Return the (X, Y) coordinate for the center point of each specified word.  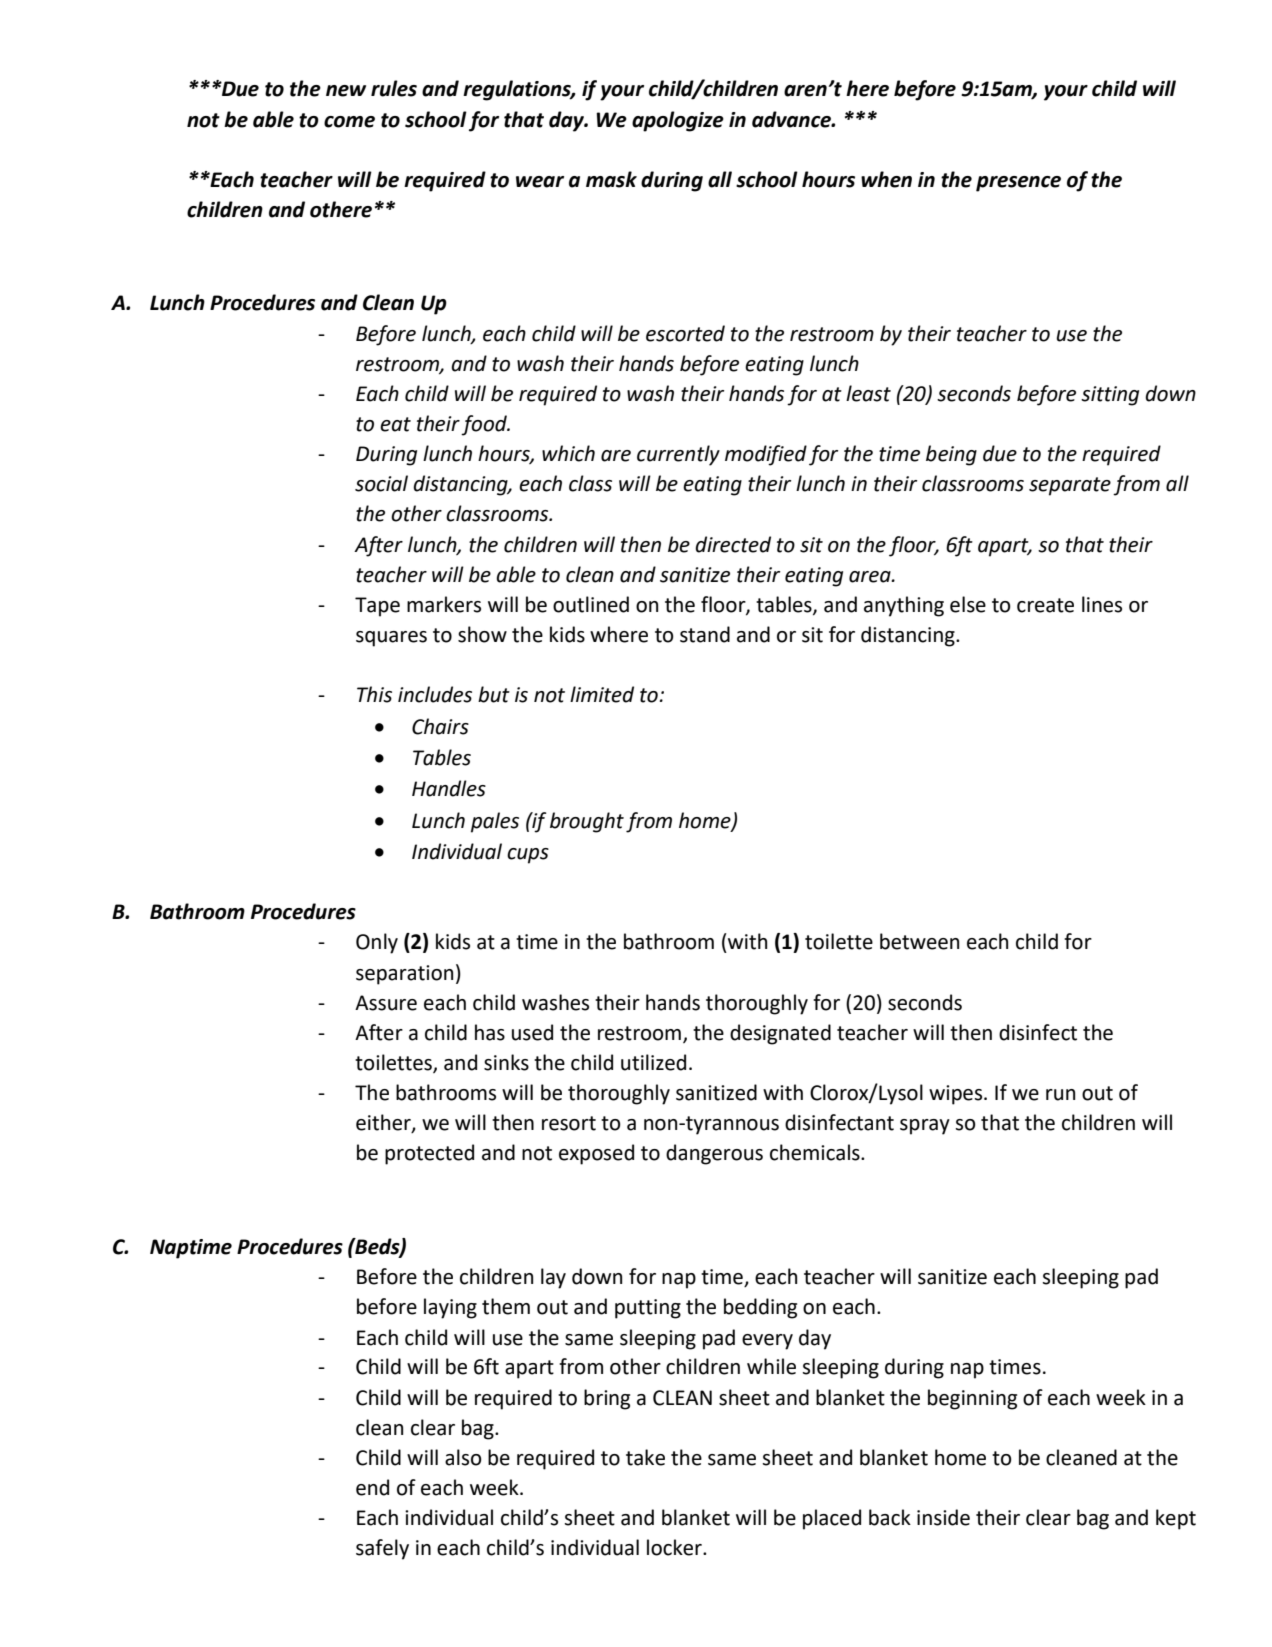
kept (1176, 1519)
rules (394, 88)
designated (780, 1034)
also (463, 1457)
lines (1102, 604)
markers (444, 604)
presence (1018, 184)
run (1060, 1095)
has (490, 1032)
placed (832, 1519)
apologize (678, 121)
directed (733, 544)
